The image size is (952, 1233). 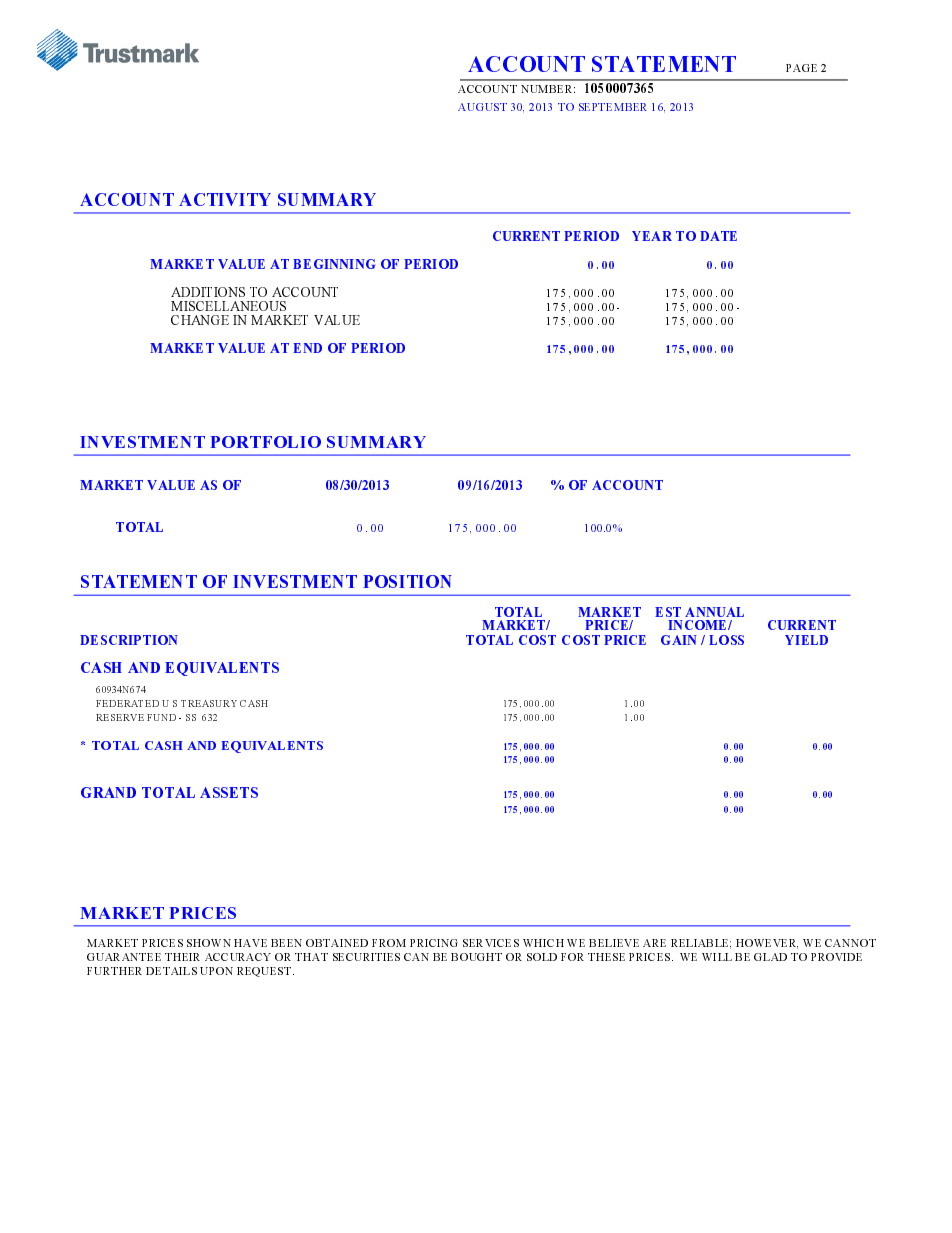 I want to click on AUGUST, so click(x=482, y=107).
